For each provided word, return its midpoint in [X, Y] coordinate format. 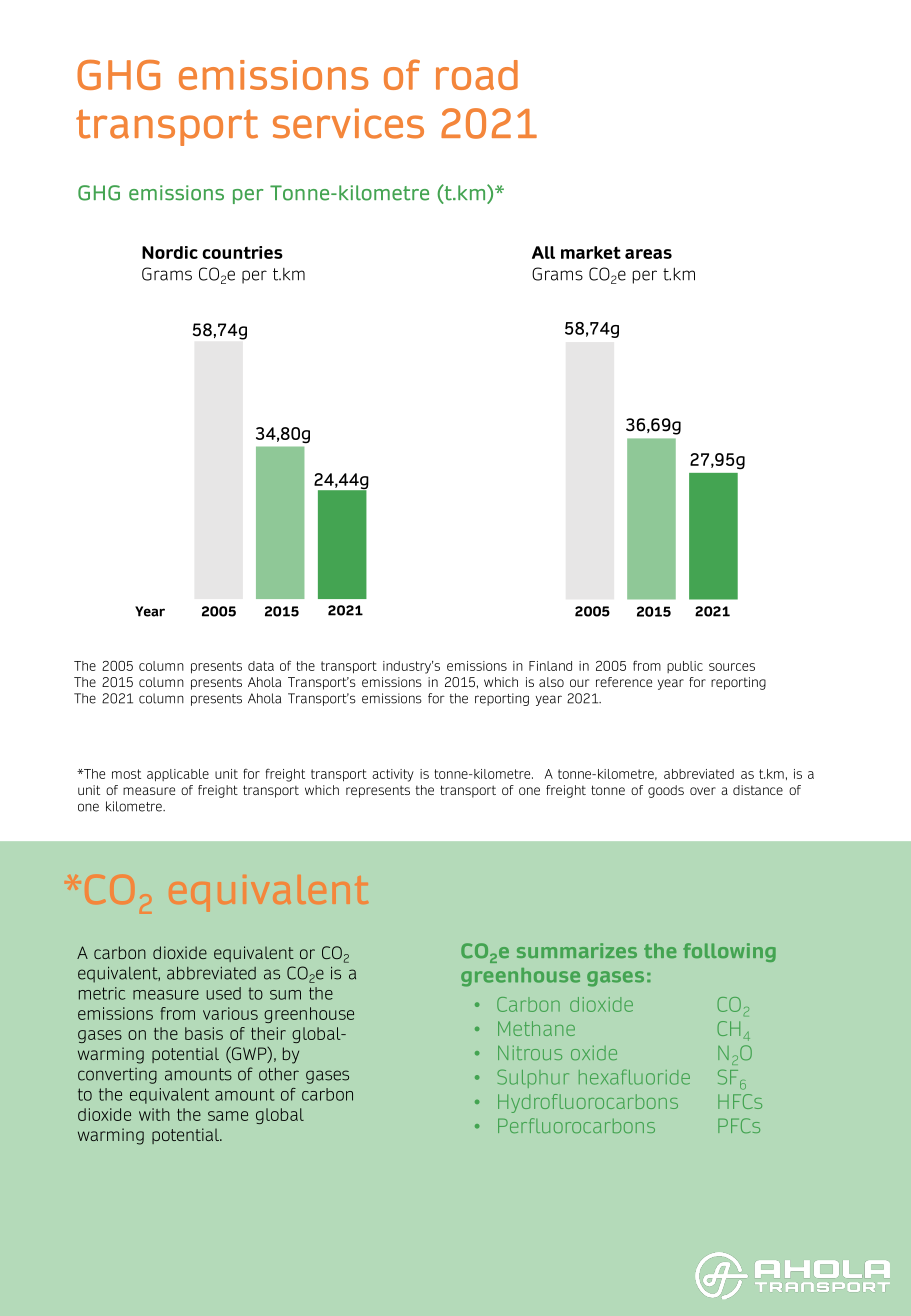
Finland [550, 666]
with [154, 1114]
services [348, 123]
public [685, 667]
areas [648, 254]
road [477, 75]
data [261, 666]
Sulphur [533, 1078]
